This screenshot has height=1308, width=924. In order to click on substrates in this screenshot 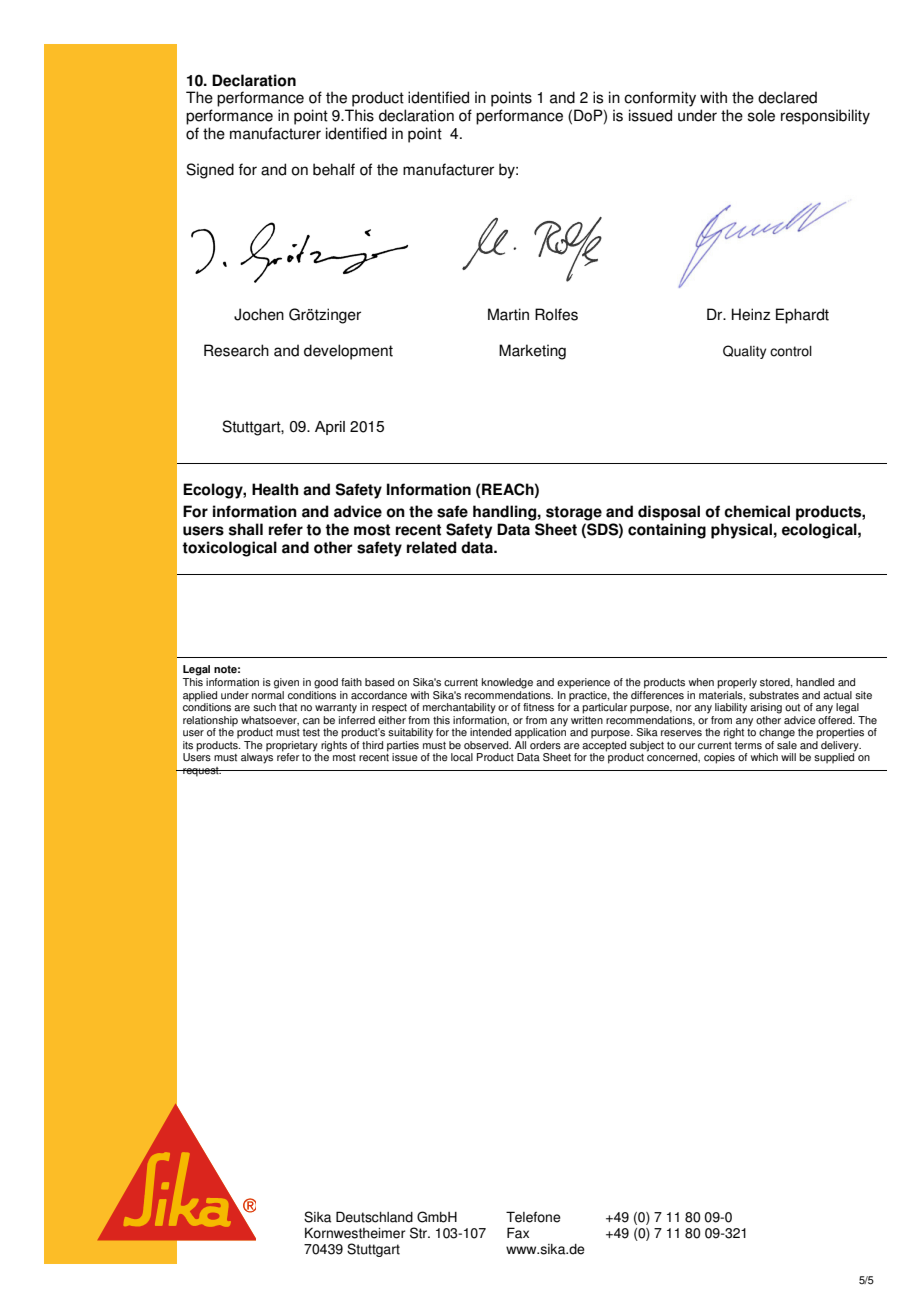, I will do `click(774, 694)`.
